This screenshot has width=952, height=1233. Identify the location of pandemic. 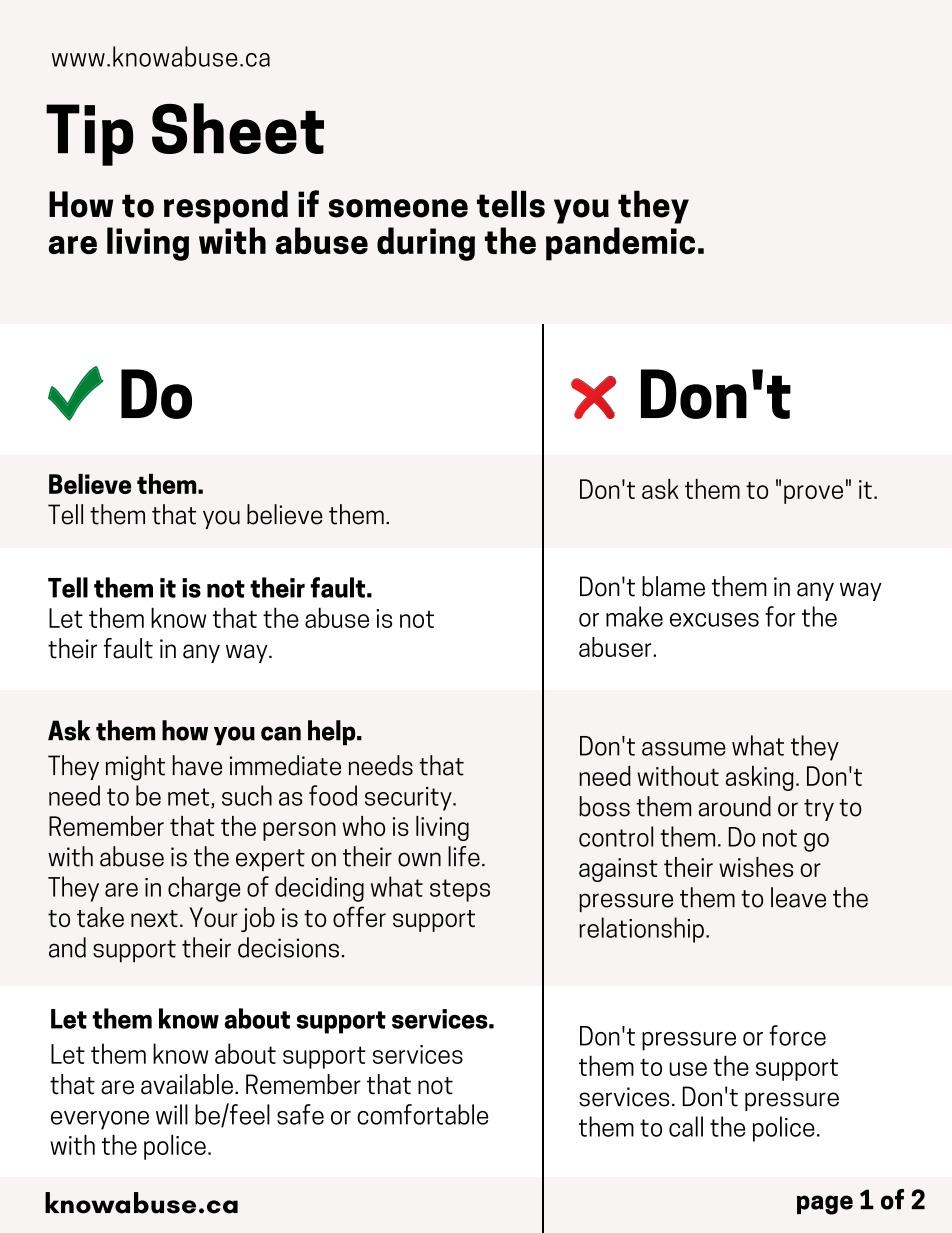
(620, 244).
